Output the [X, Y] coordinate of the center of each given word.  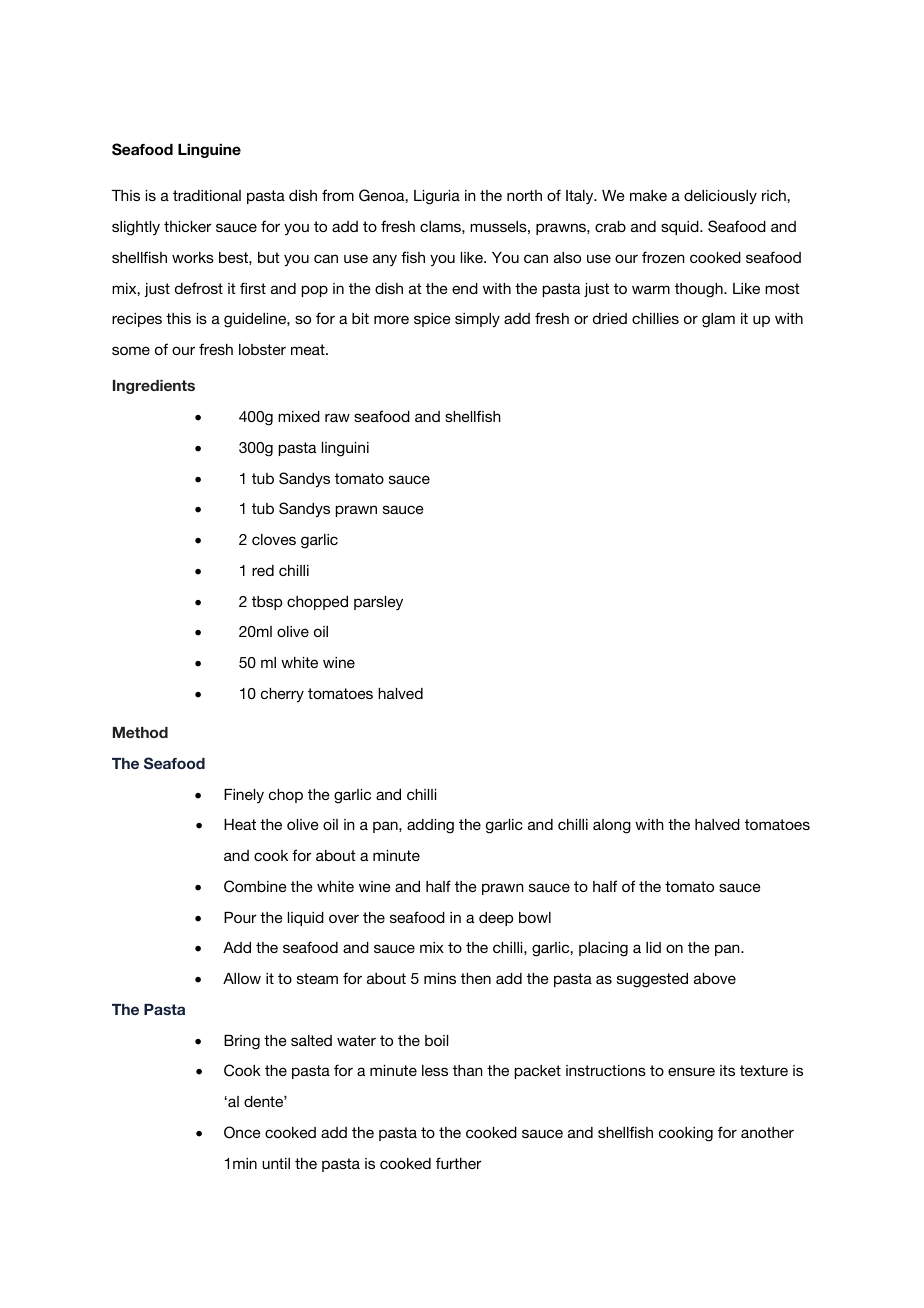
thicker [188, 226]
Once [242, 1132]
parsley [378, 603]
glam [718, 320]
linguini [345, 449]
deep [496, 919]
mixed [299, 416]
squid [681, 228]
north [524, 195]
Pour [240, 917]
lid [653, 947]
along [612, 826]
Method [140, 732]
